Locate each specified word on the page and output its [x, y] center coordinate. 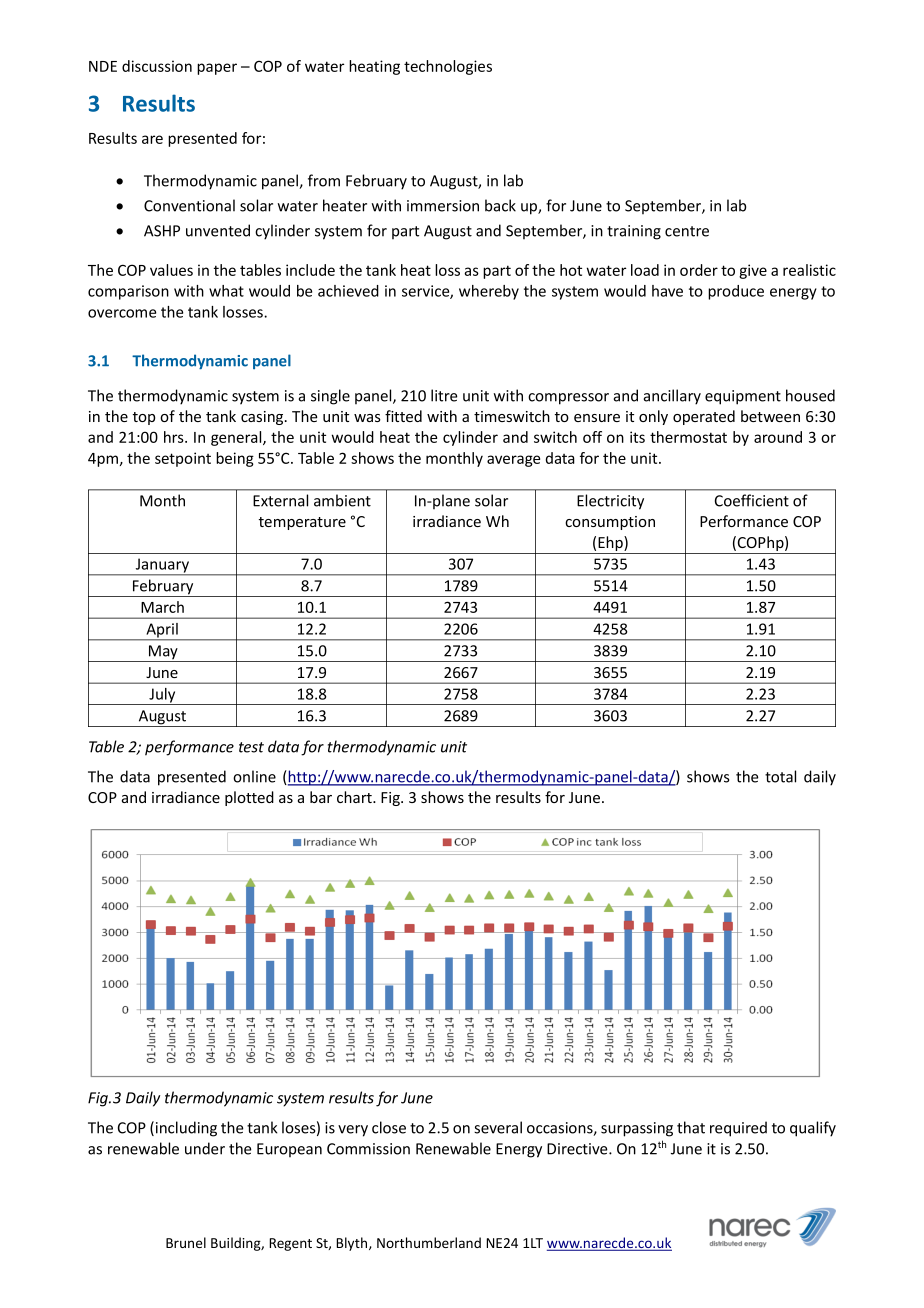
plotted [249, 798]
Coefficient [752, 500]
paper [217, 69]
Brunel [186, 1242]
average [513, 461]
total [780, 776]
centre [687, 231]
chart [355, 797]
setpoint [183, 459]
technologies [448, 67]
